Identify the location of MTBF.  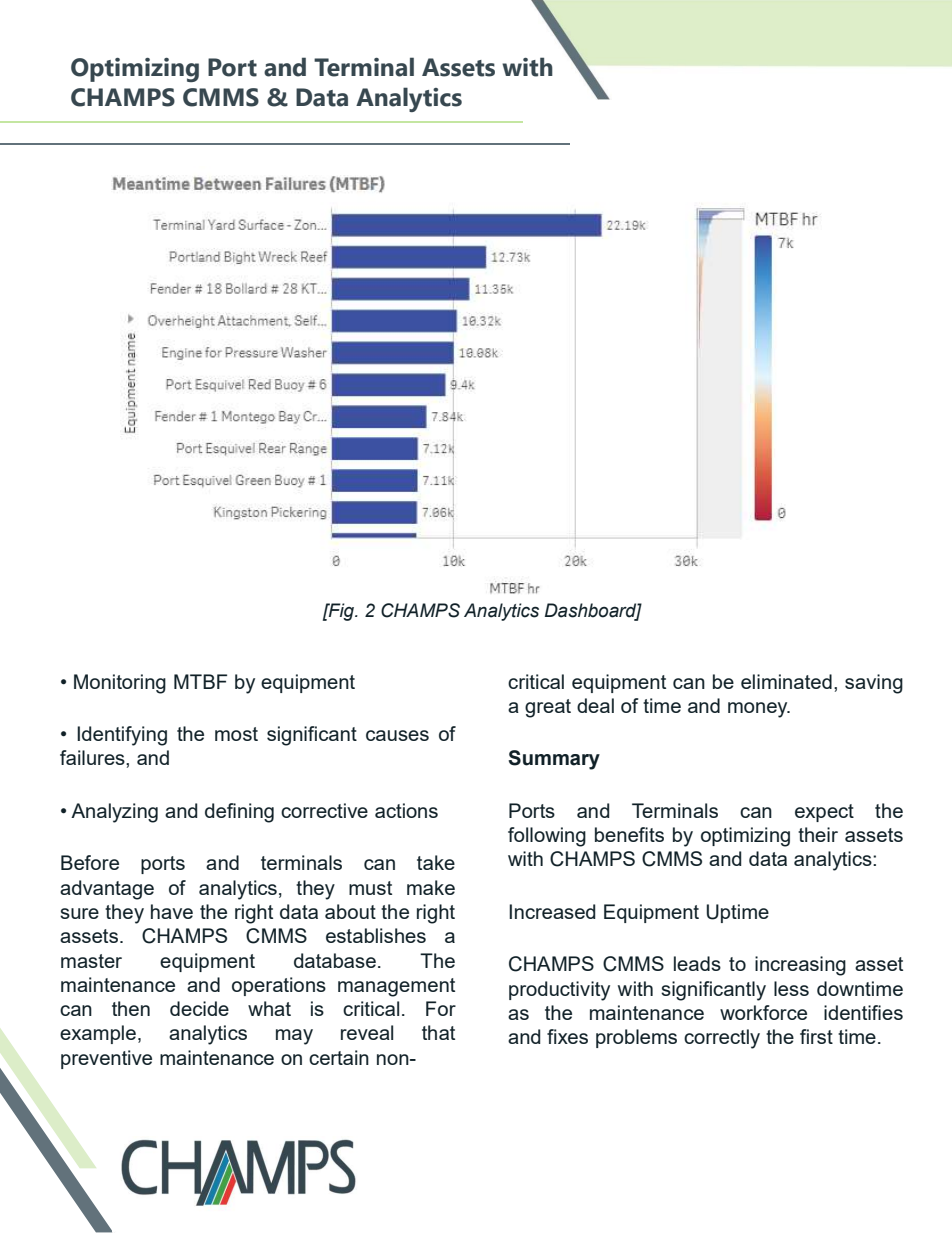
(200, 681).
